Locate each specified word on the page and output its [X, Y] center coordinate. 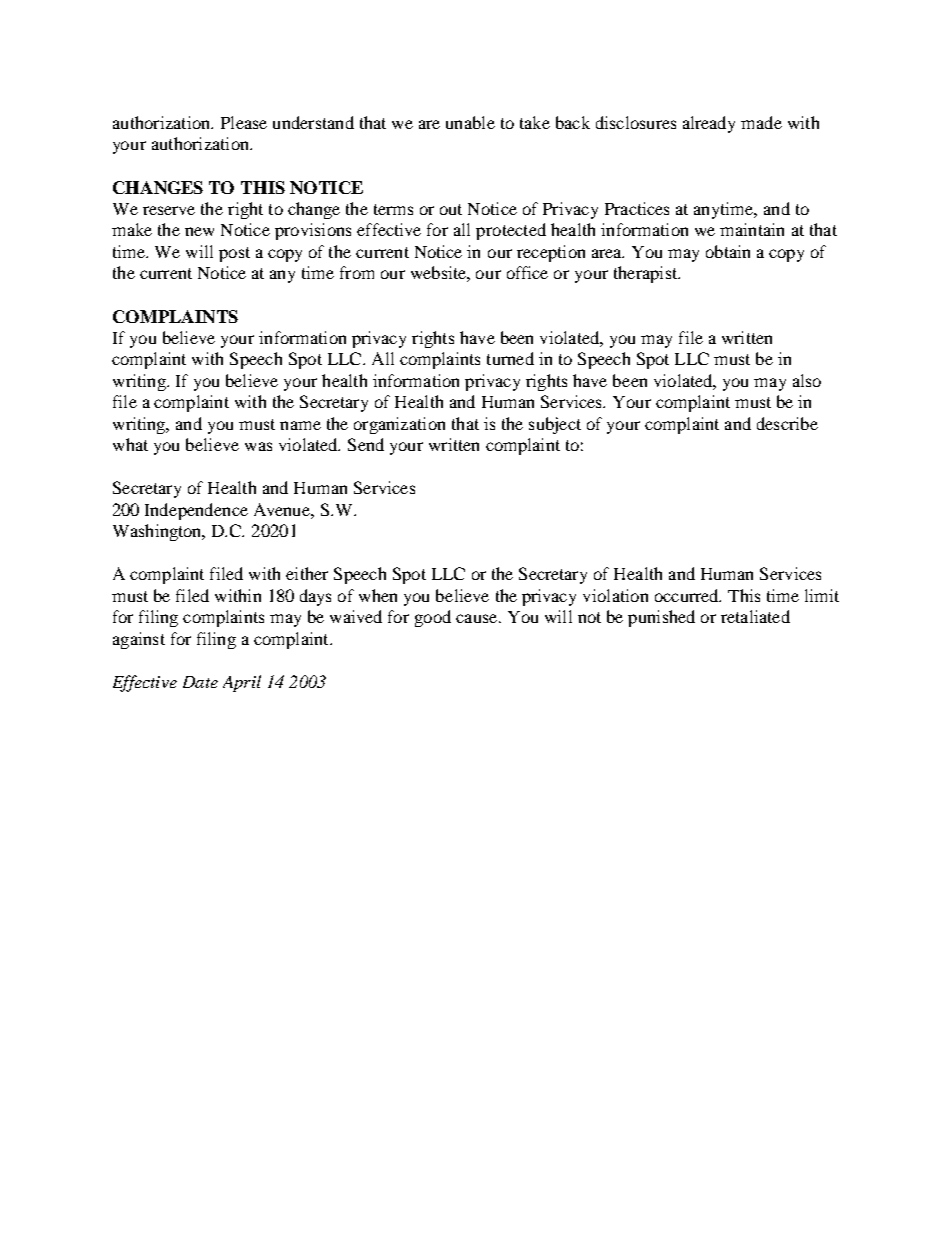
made [761, 122]
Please [244, 122]
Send [366, 444]
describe [787, 423]
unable [470, 122]
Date [200, 682]
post [234, 254]
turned [510, 358]
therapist [647, 274]
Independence [196, 511]
